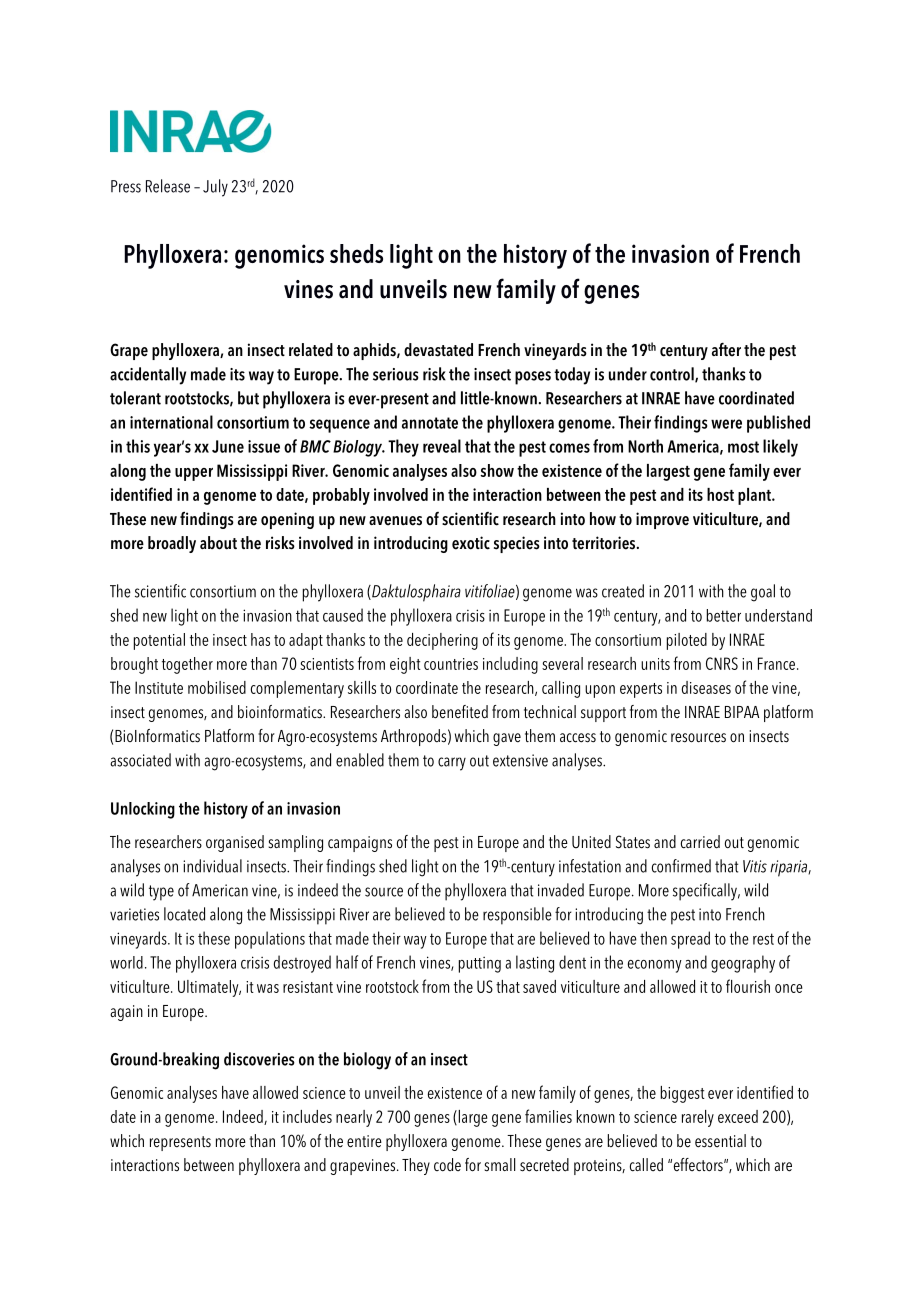 This screenshot has width=924, height=1308. Describe the element at coordinates (307, 1116) in the screenshot. I see `includes` at that location.
